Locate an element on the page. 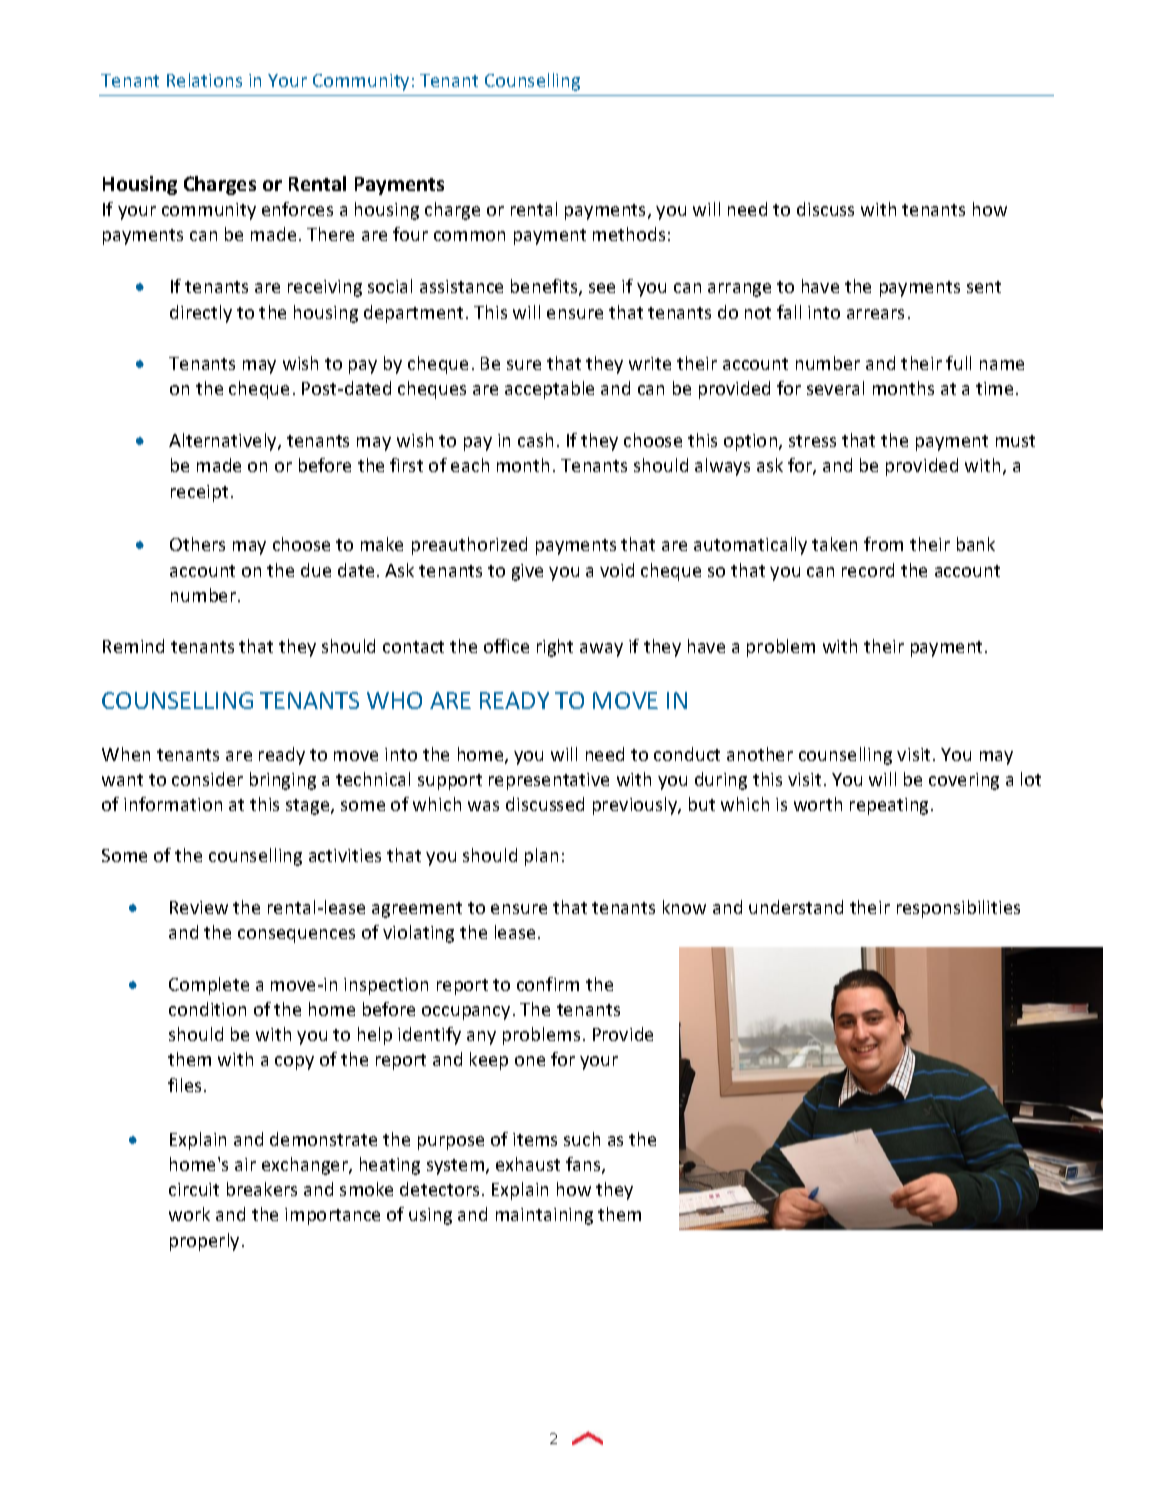 The image size is (1153, 1492). such is located at coordinates (582, 1139).
